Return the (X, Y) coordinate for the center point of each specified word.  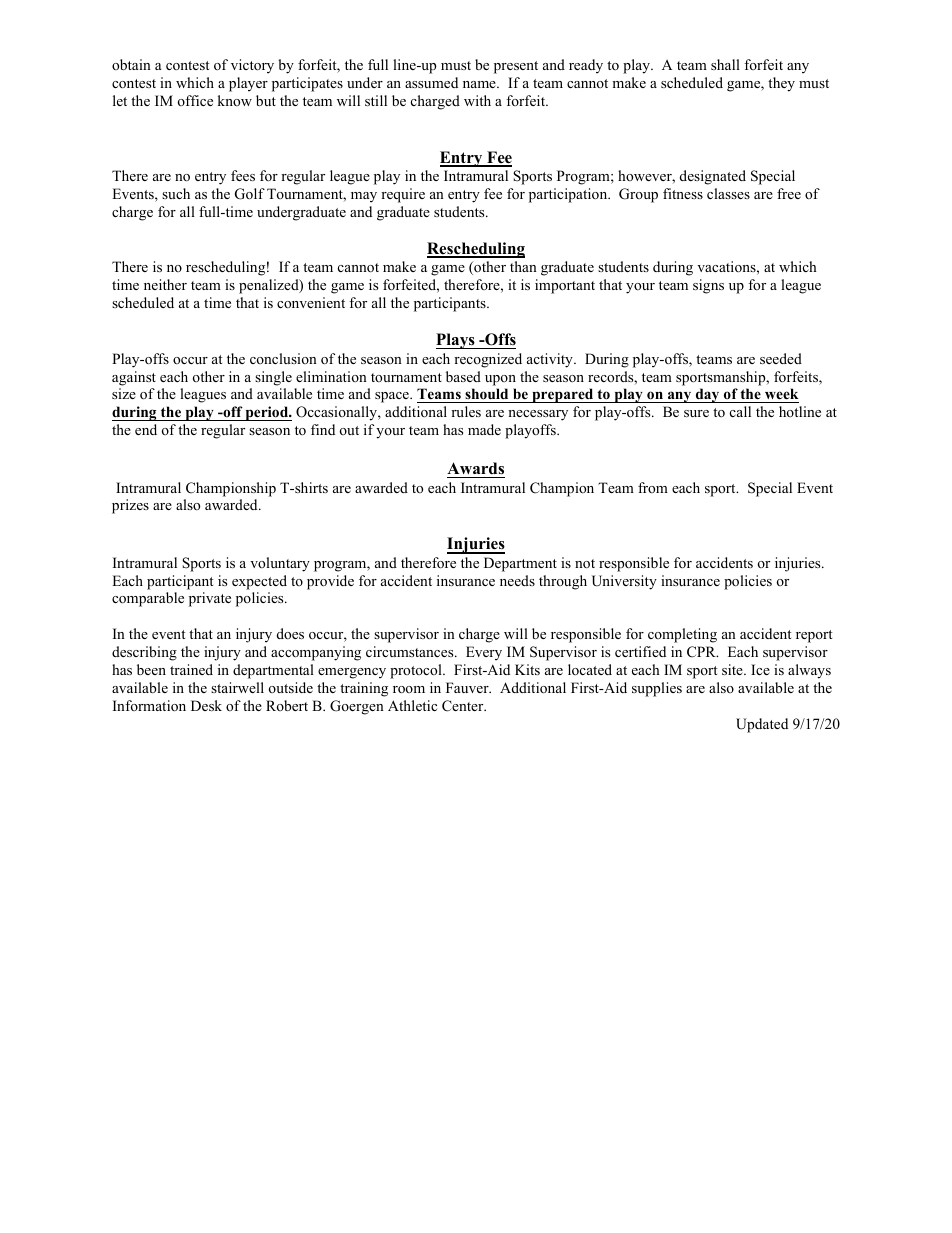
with (477, 100)
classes (728, 193)
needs (517, 580)
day (707, 395)
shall (725, 64)
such (176, 193)
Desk (206, 705)
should (487, 395)
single (273, 378)
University (624, 582)
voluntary (280, 564)
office (195, 100)
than (523, 266)
